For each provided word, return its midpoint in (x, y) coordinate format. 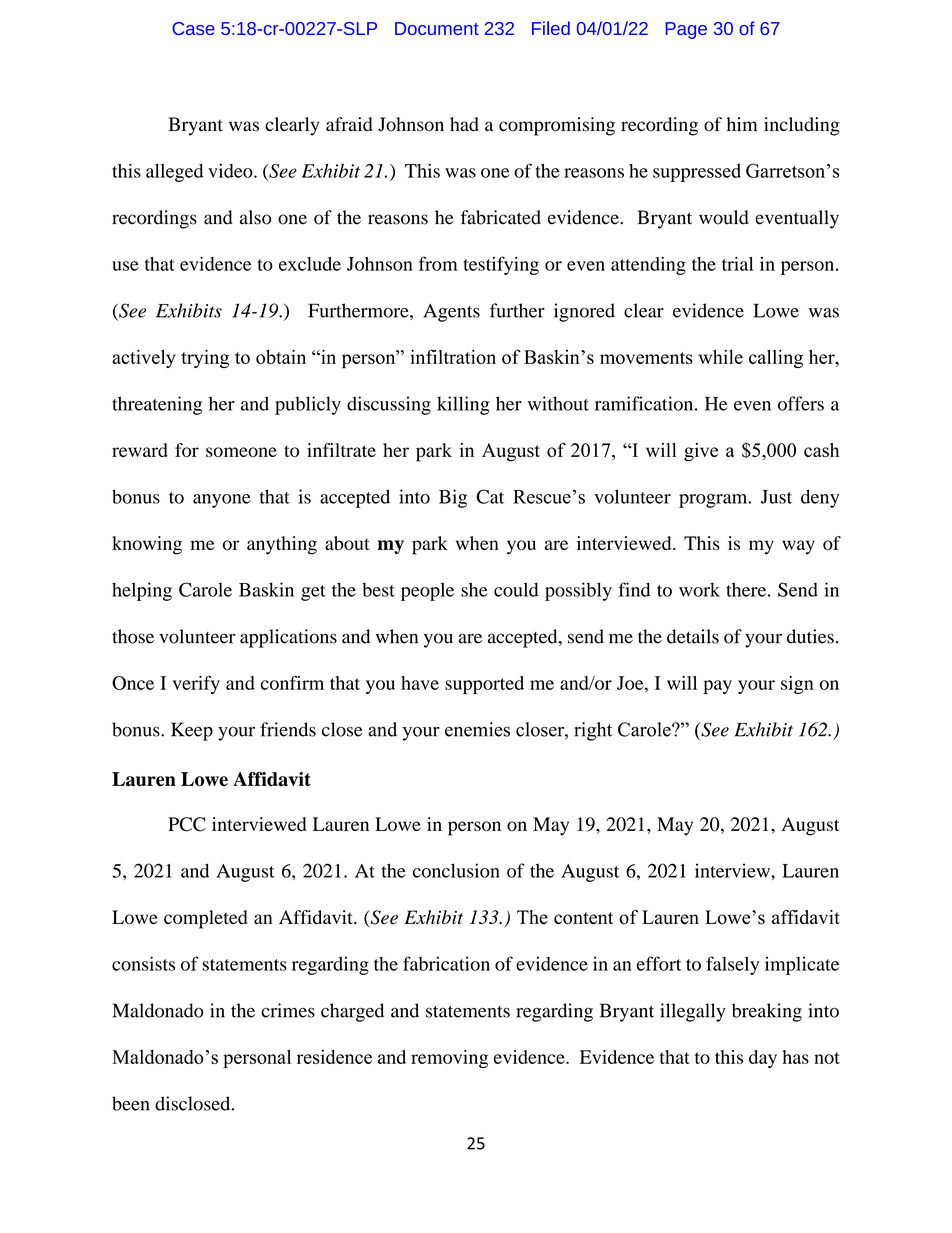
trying (205, 358)
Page (686, 30)
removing (449, 1059)
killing (463, 405)
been (131, 1103)
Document (437, 28)
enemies (477, 729)
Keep (192, 731)
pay (717, 687)
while (720, 356)
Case (193, 28)
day (763, 1059)
